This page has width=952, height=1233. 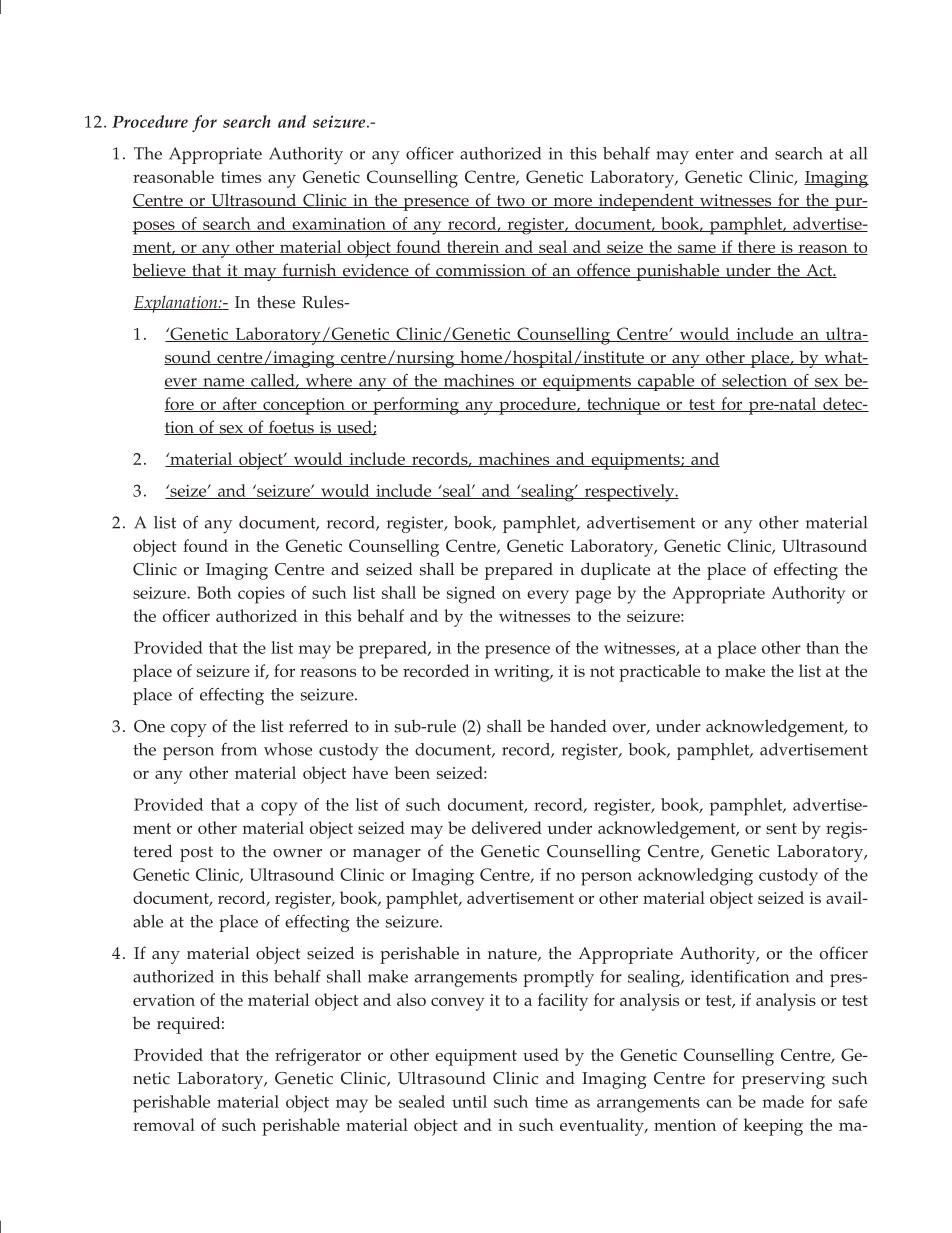 I want to click on removal, so click(x=164, y=1124).
